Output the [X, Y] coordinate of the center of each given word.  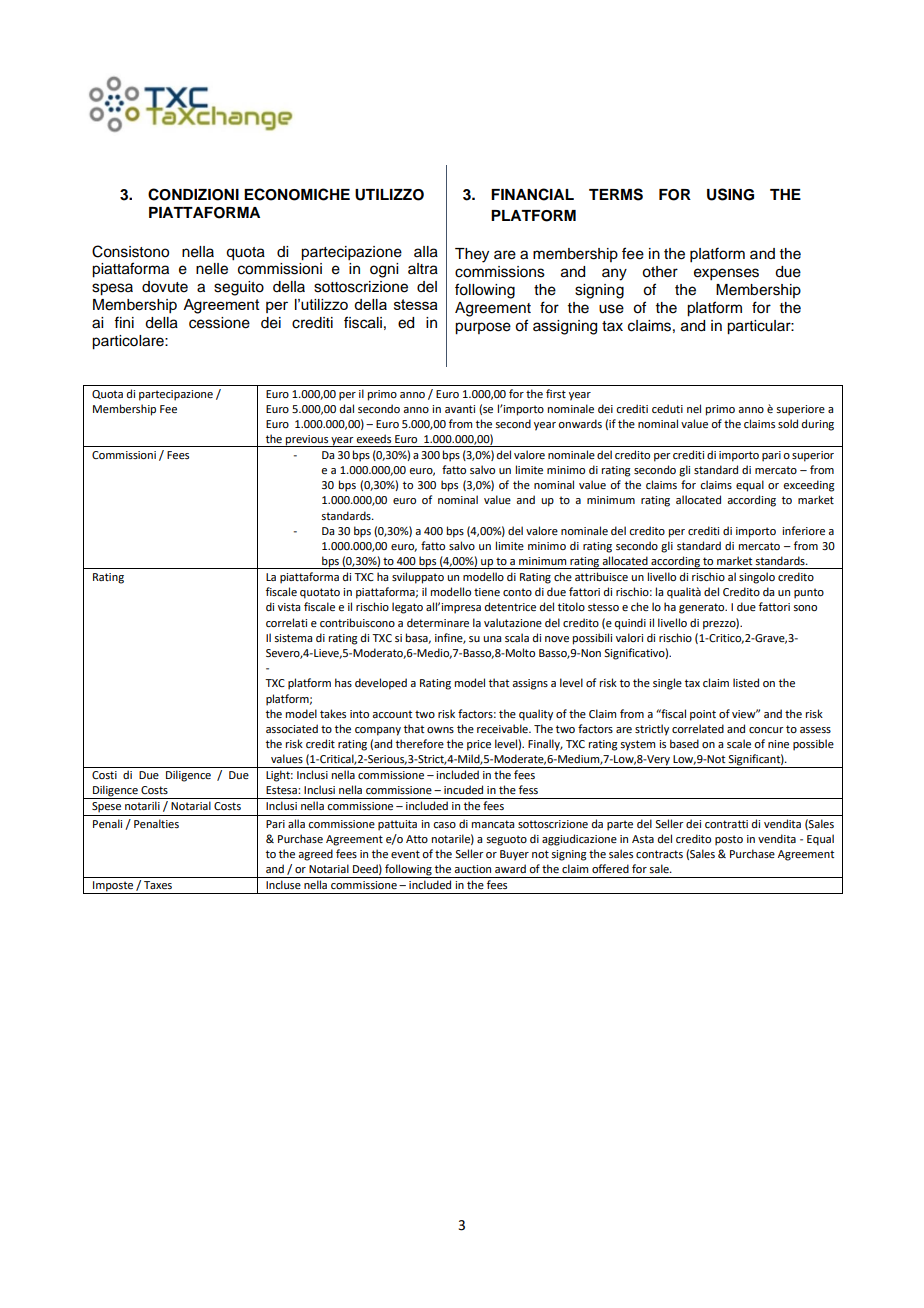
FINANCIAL [532, 194]
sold [788, 423]
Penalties [156, 823]
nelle [212, 269]
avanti [460, 409]
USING [730, 194]
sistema [293, 638]
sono [805, 608]
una [492, 639]
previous [307, 441]
